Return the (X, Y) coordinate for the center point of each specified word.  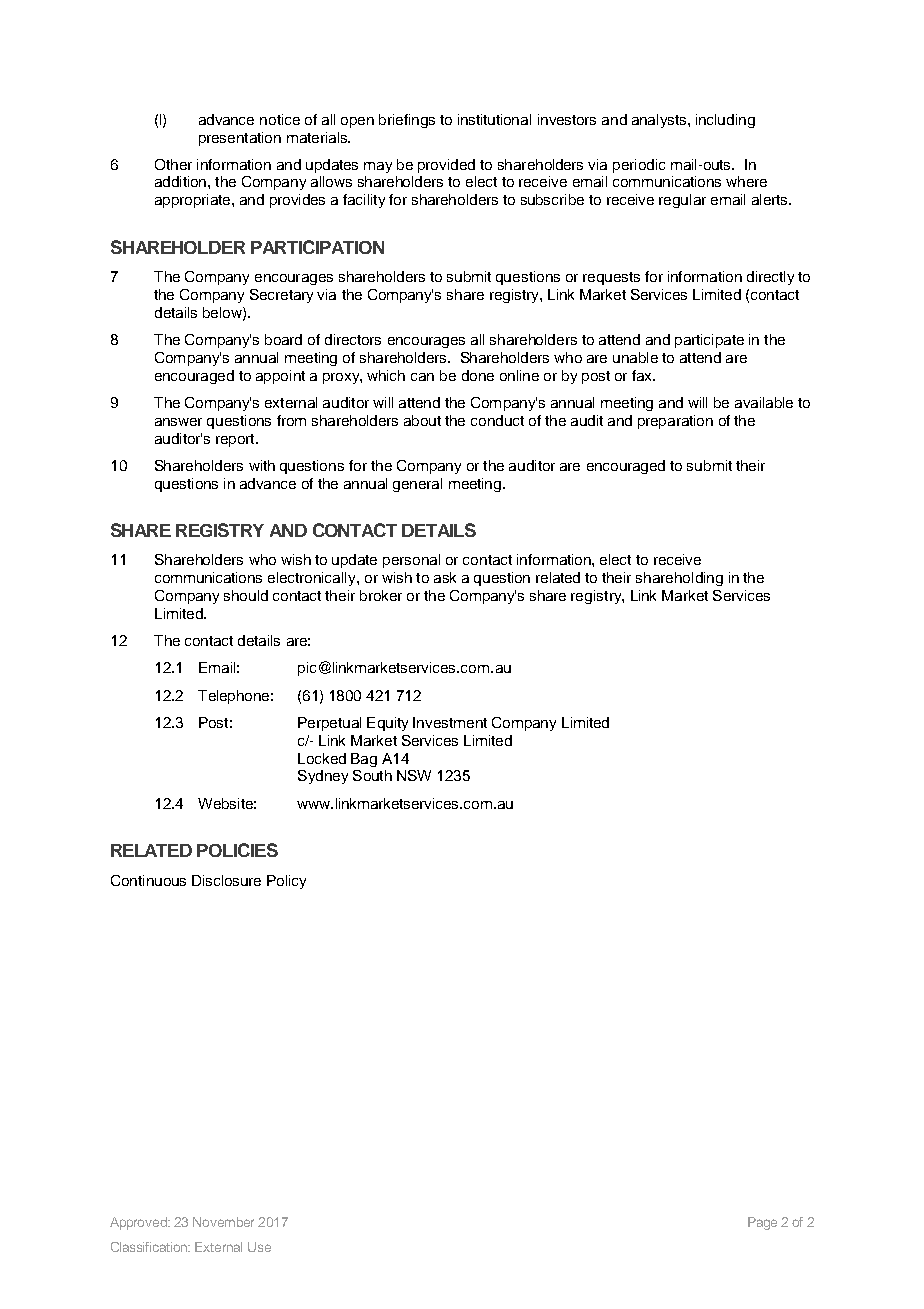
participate (709, 341)
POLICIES (237, 850)
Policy (286, 882)
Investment (450, 722)
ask (445, 577)
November (223, 1222)
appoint (280, 377)
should (246, 595)
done (478, 375)
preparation (675, 422)
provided (446, 166)
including (725, 121)
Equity (387, 724)
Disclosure (226, 880)
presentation (240, 139)
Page (762, 1223)
